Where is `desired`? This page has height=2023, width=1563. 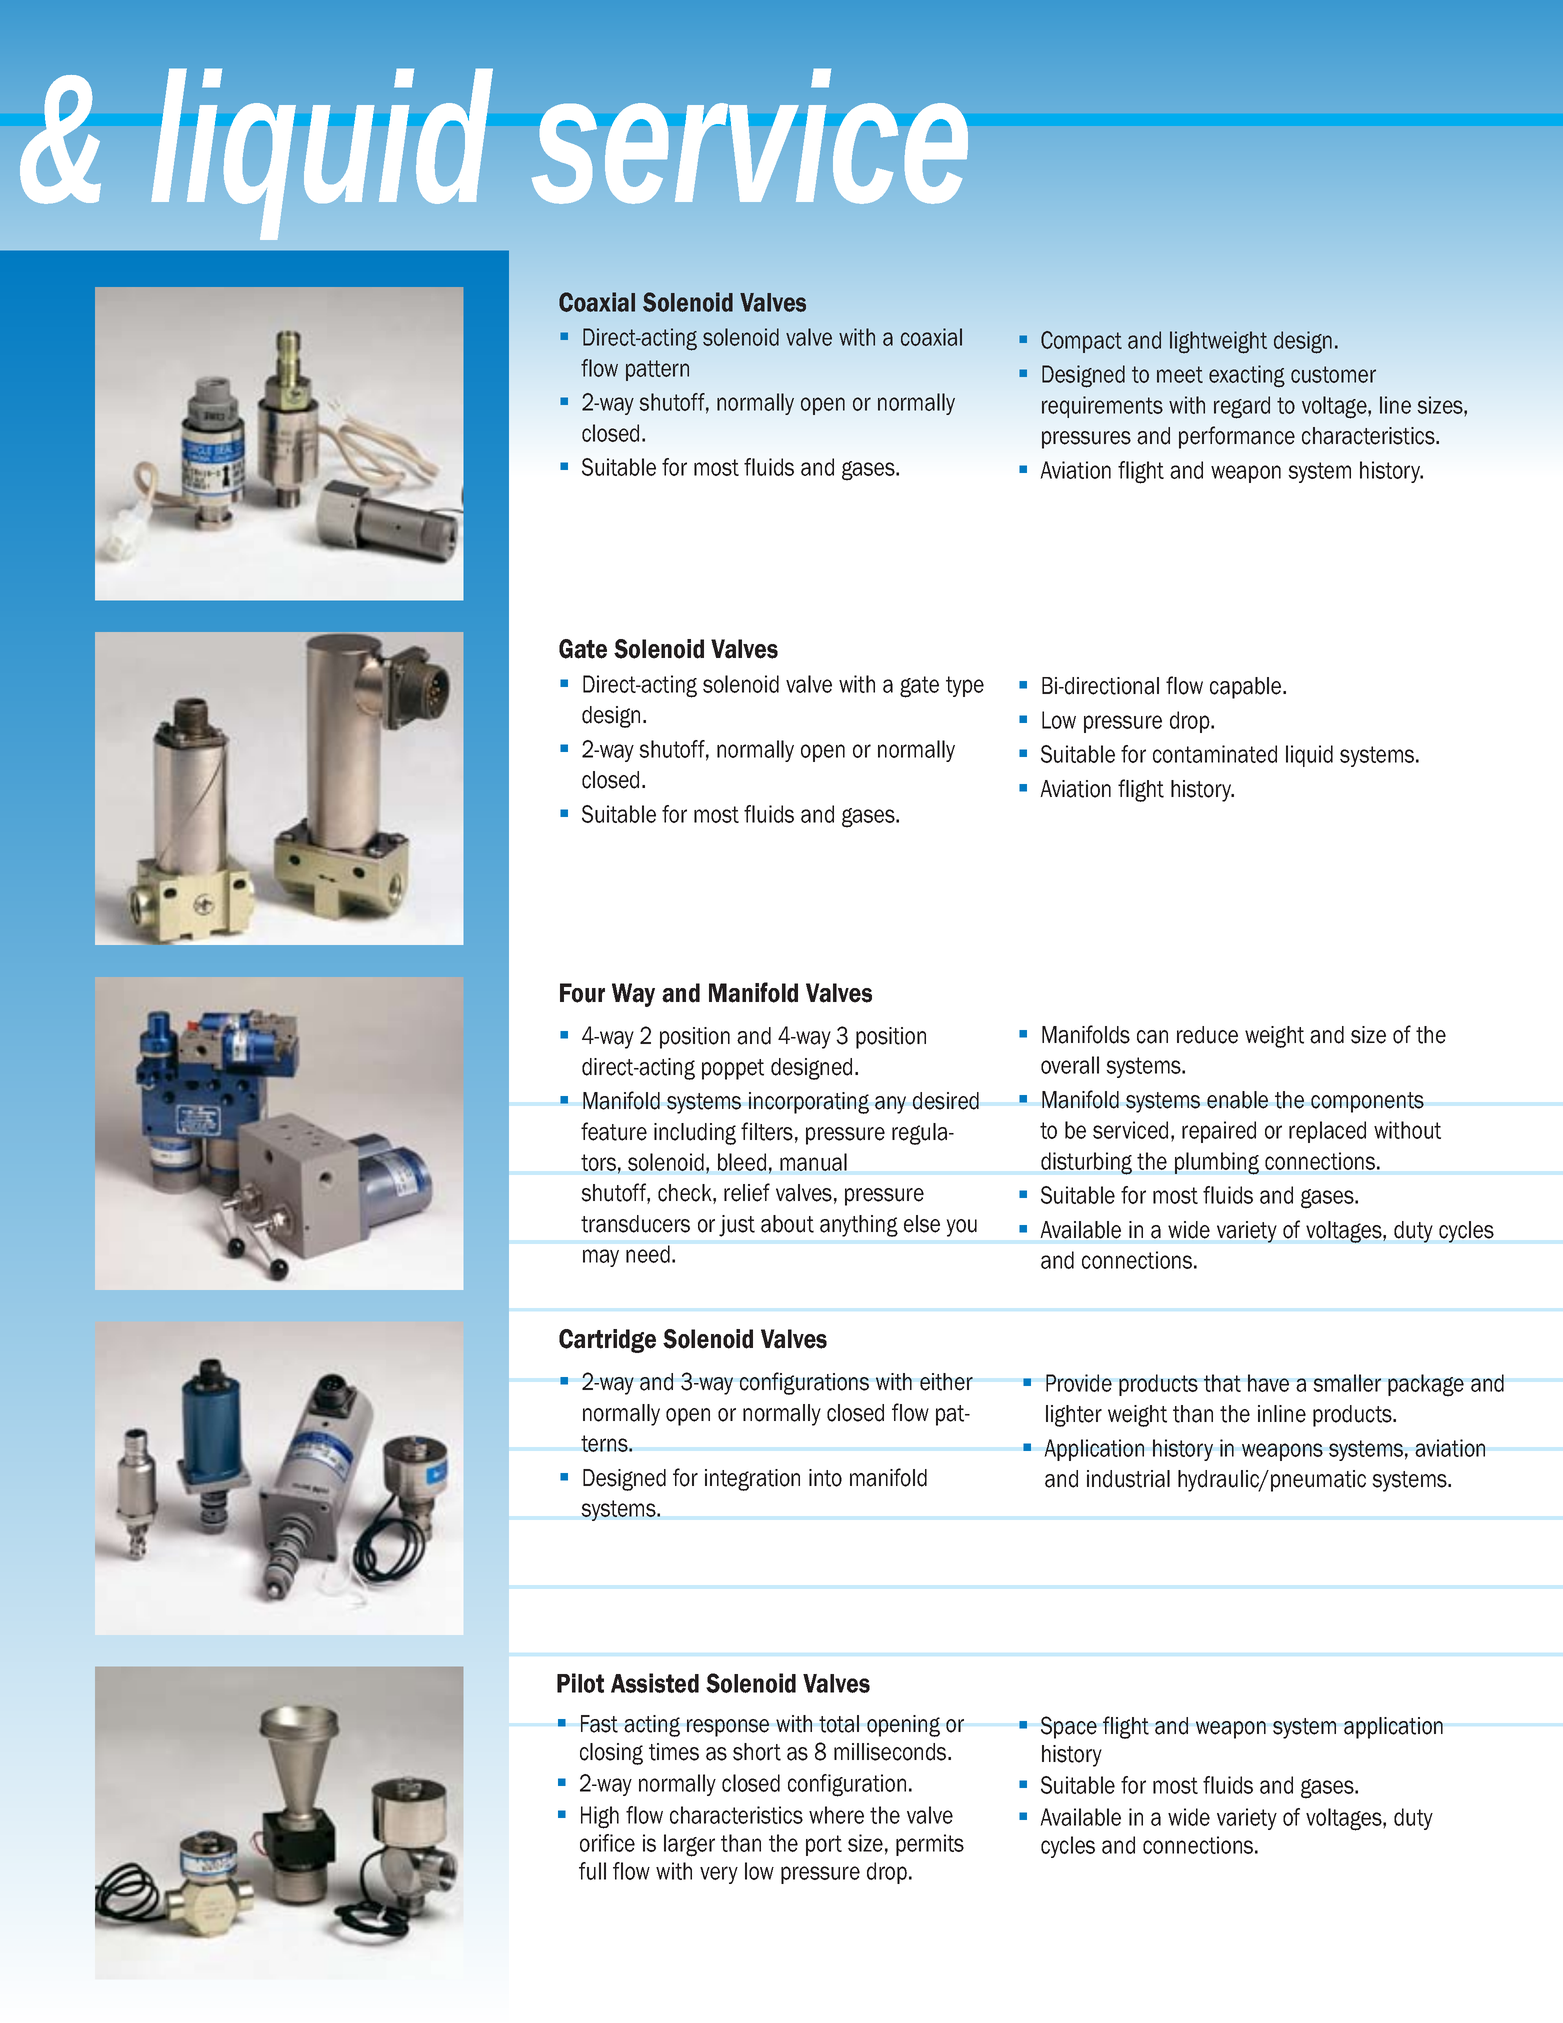
desired is located at coordinates (946, 1101).
